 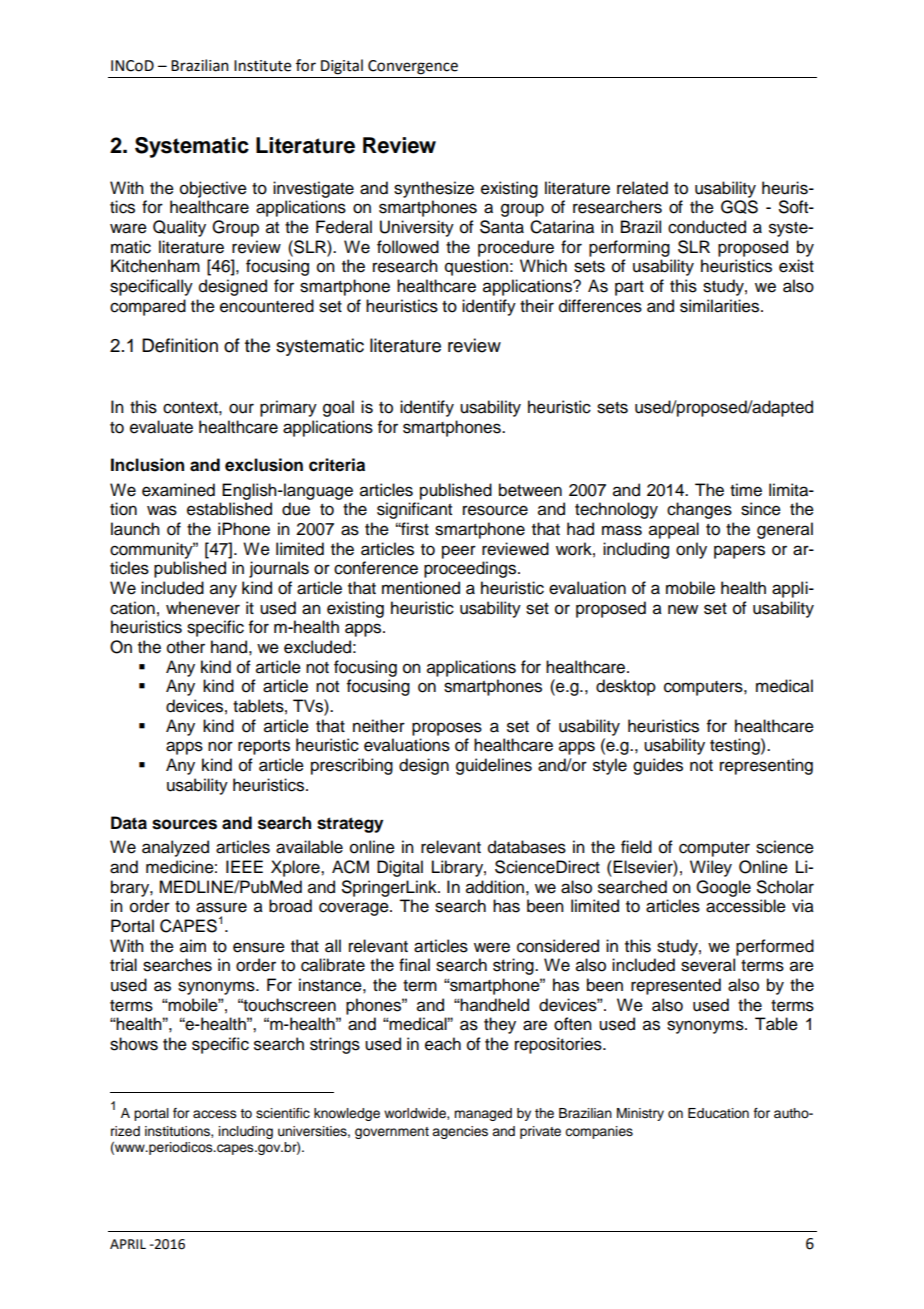 I want to click on sources, so click(x=184, y=824).
